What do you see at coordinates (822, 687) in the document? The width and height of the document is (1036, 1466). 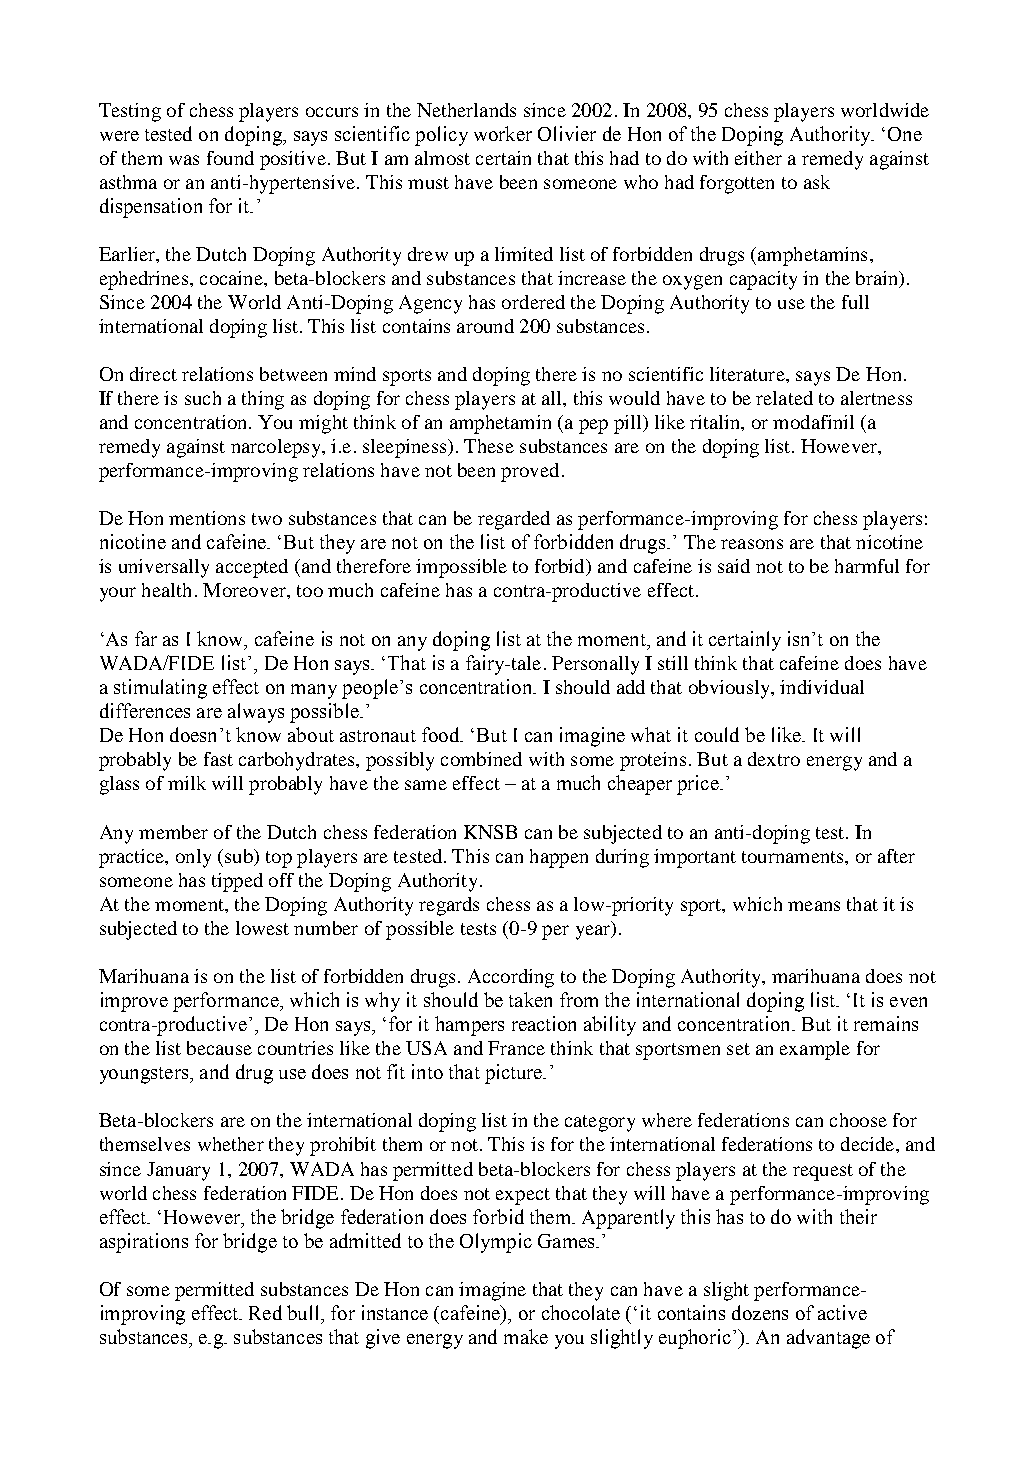 I see `individual` at bounding box center [822, 687].
